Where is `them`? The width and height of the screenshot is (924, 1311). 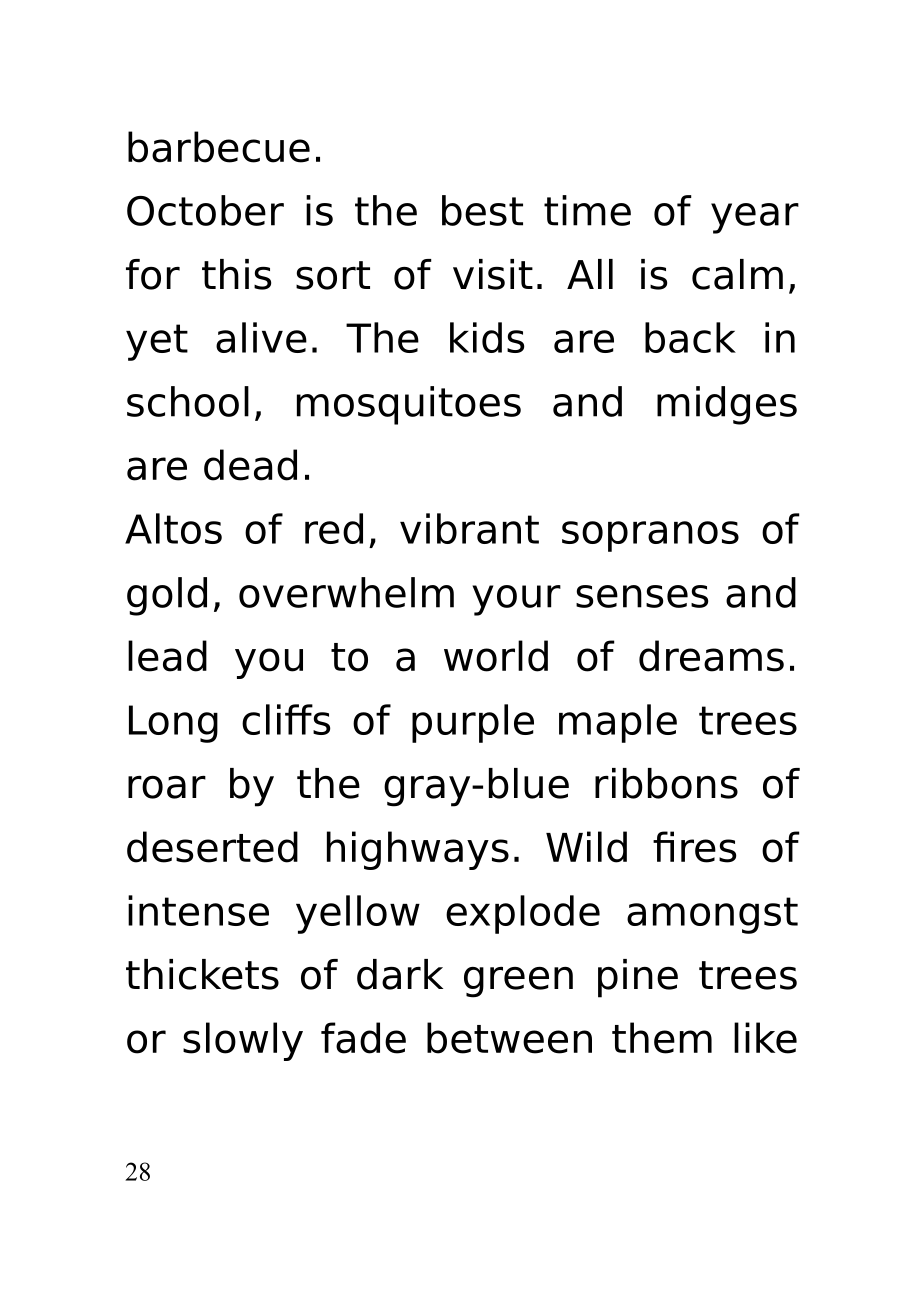
them is located at coordinates (662, 1038).
